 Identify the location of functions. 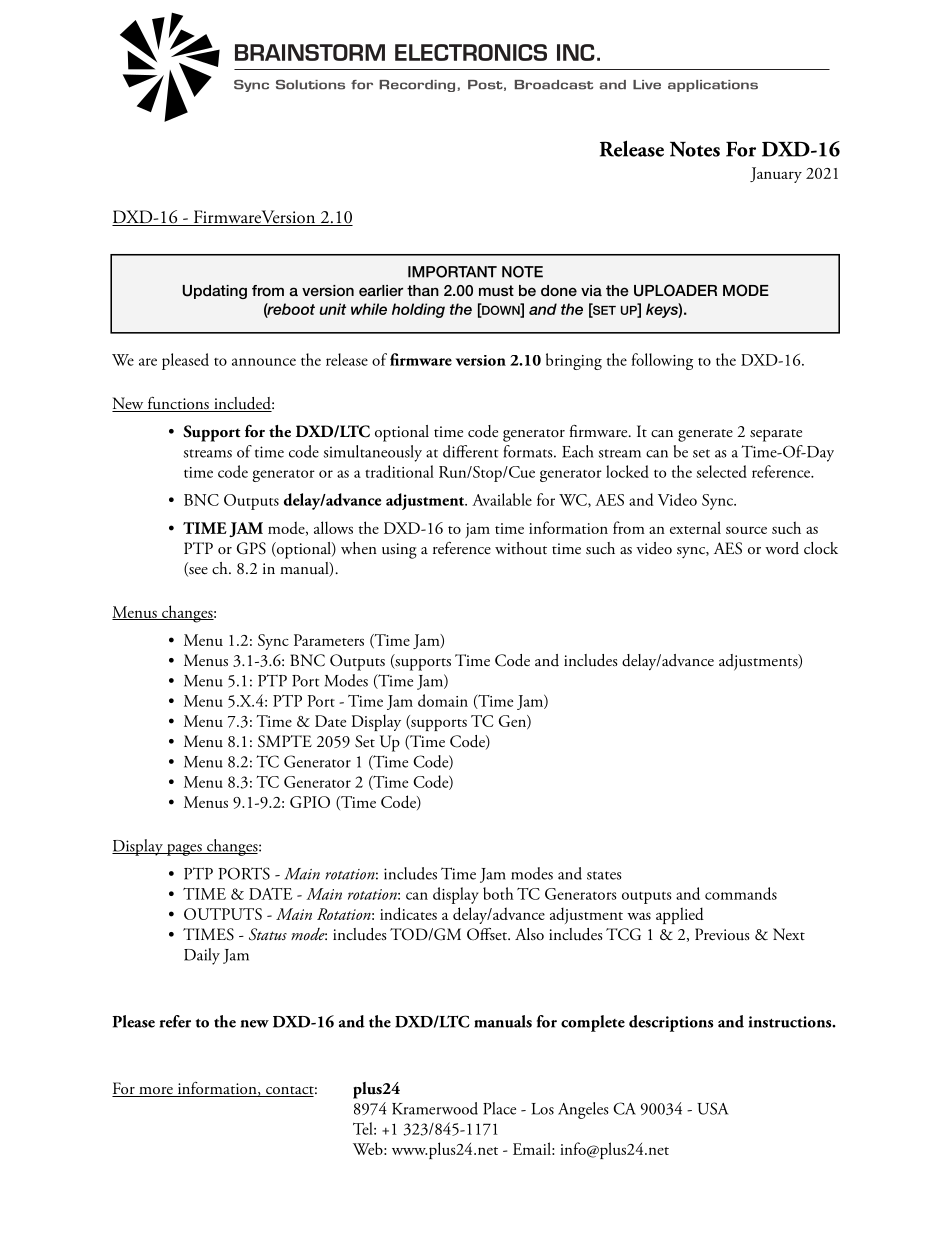
(178, 404).
